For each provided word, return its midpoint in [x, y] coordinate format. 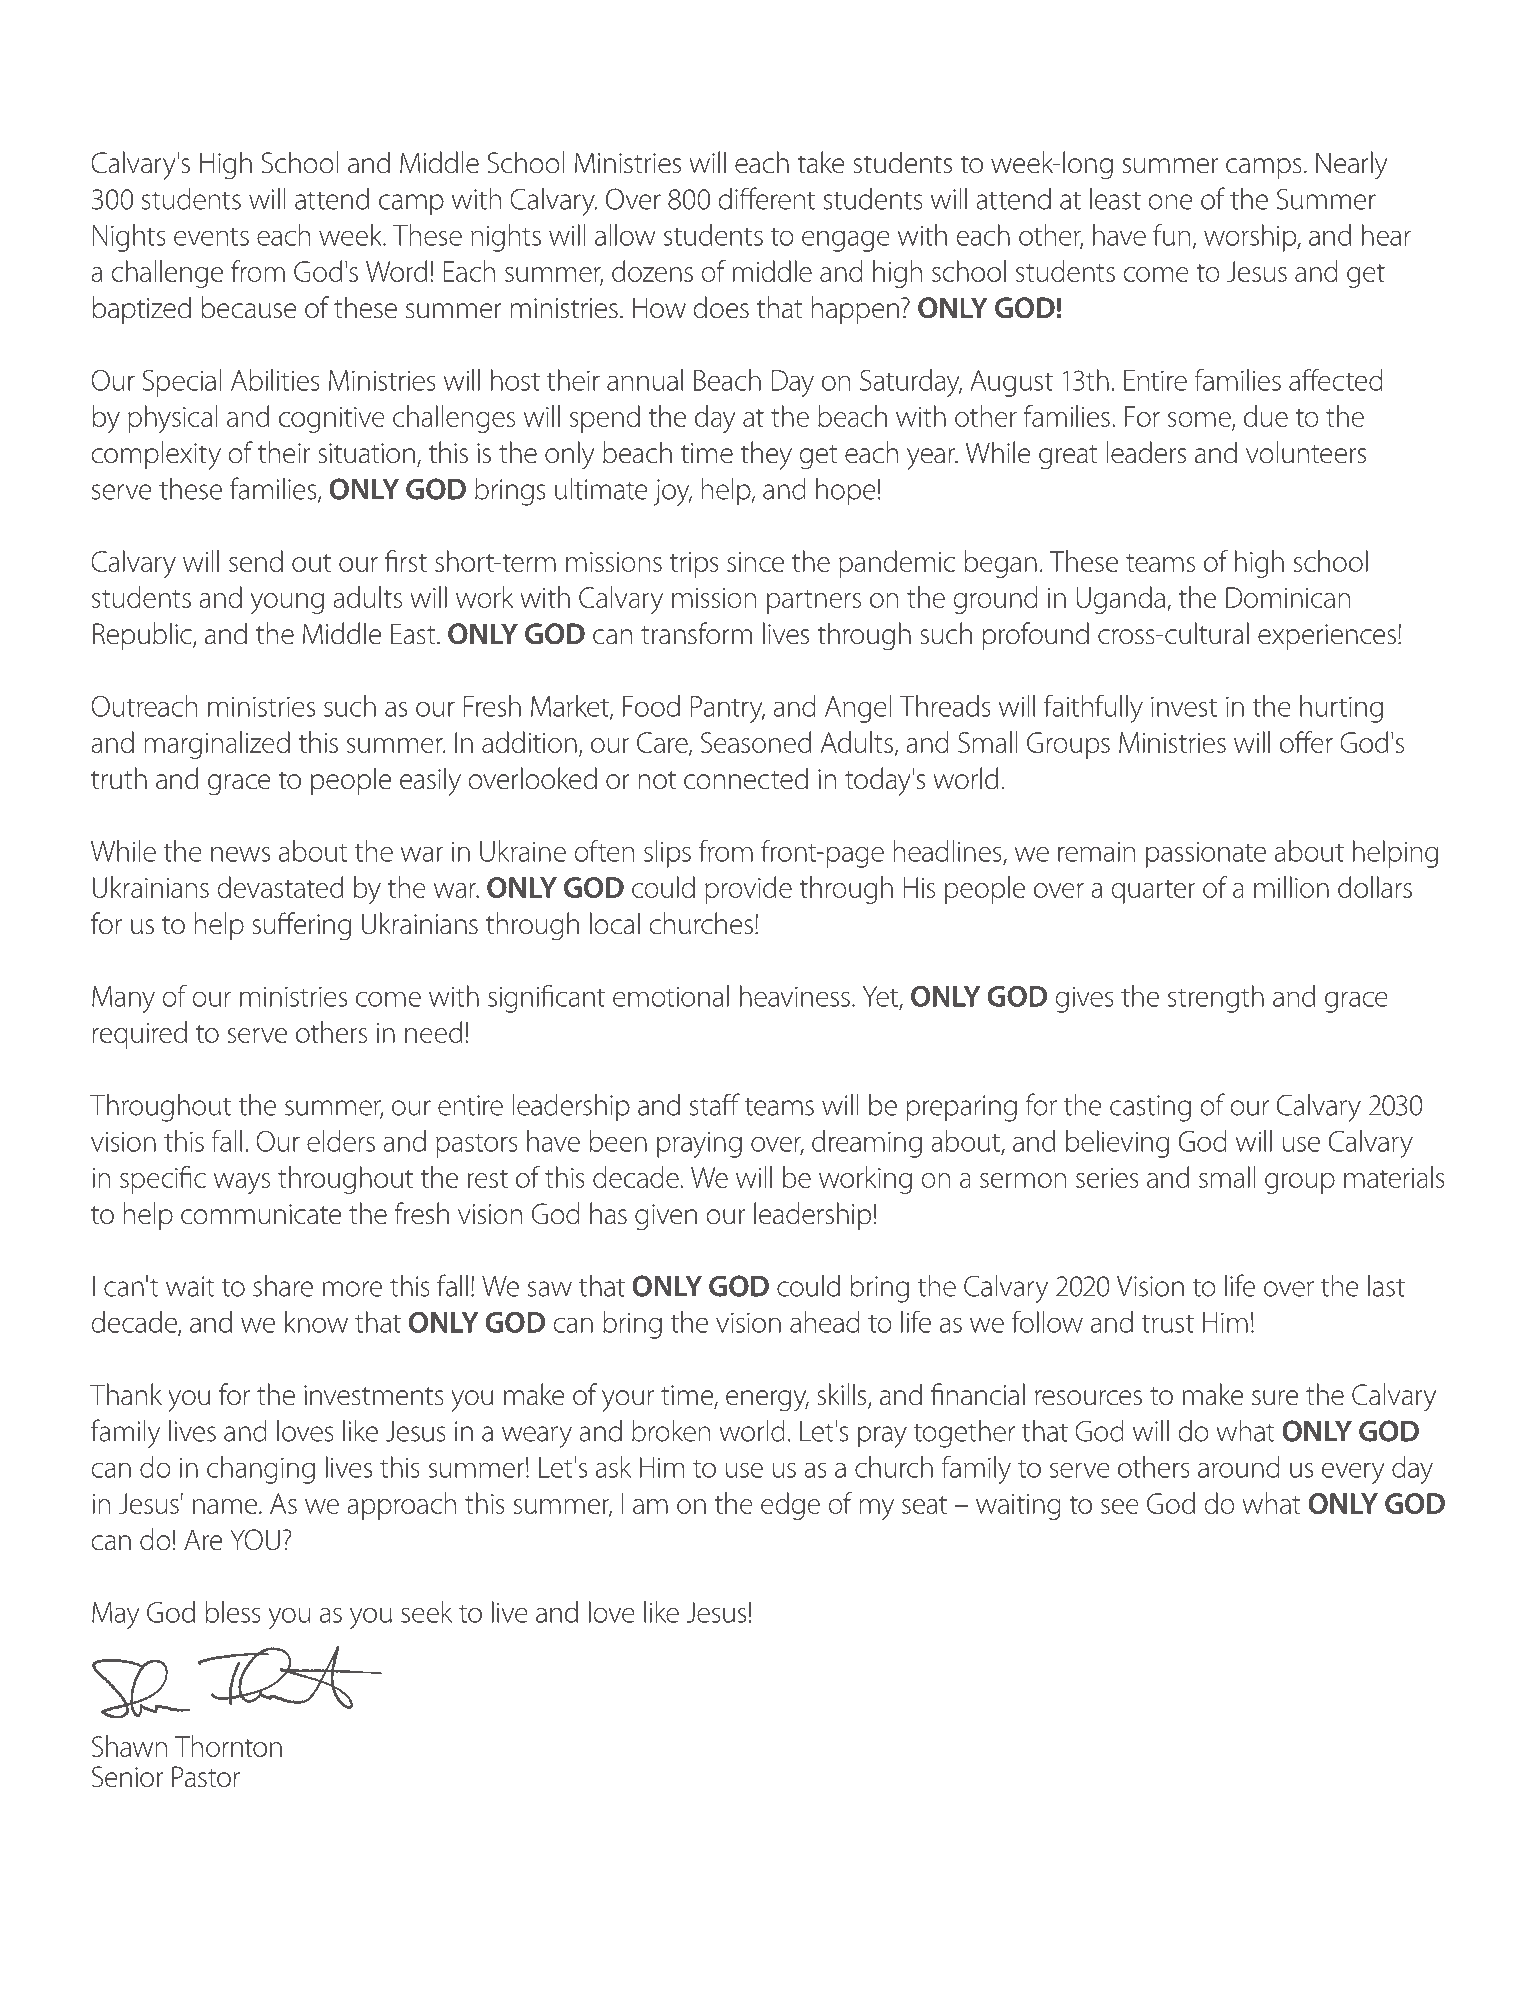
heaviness [795, 996]
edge [790, 1506]
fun [1171, 234]
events [211, 237]
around [1239, 1467]
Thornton [228, 1746]
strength [1216, 999]
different [766, 198]
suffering [301, 926]
